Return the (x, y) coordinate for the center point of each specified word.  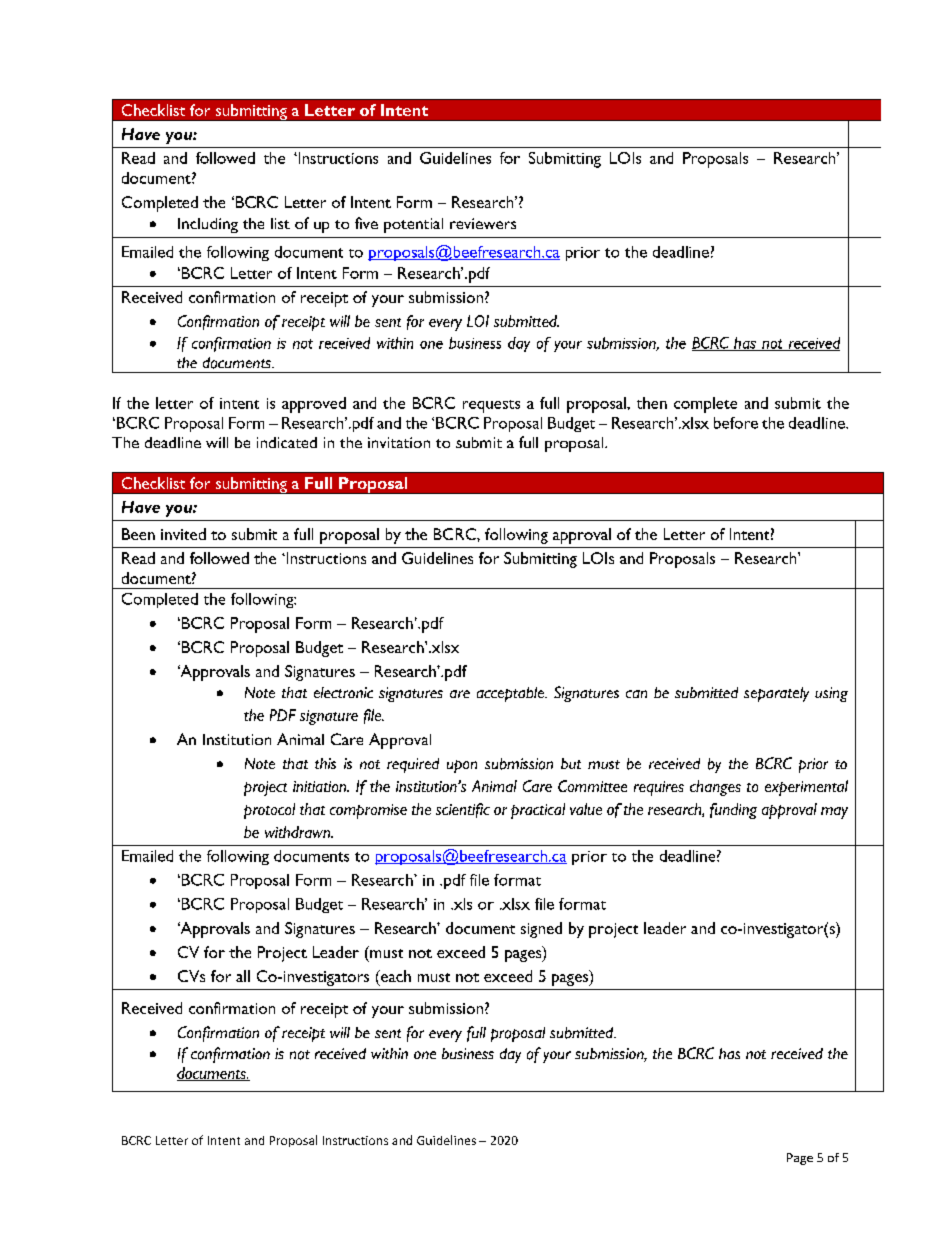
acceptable (511, 694)
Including (208, 225)
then (652, 403)
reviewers (483, 223)
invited (183, 534)
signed (541, 930)
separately (776, 694)
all (243, 976)
